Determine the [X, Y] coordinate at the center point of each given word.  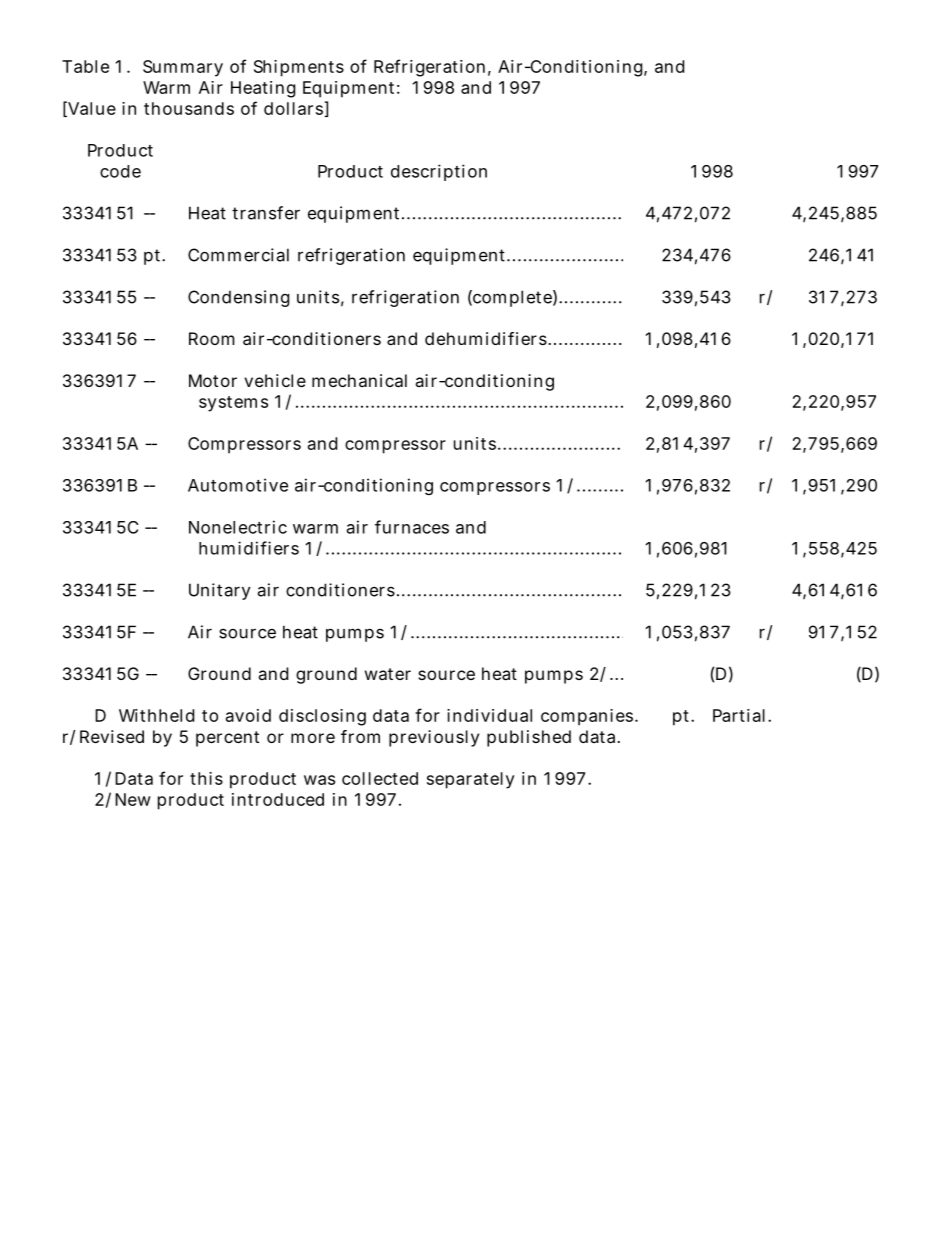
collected [380, 778]
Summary [183, 68]
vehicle [275, 380]
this [206, 778]
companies [587, 717]
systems [233, 404]
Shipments [299, 68]
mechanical [359, 380]
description [439, 172]
